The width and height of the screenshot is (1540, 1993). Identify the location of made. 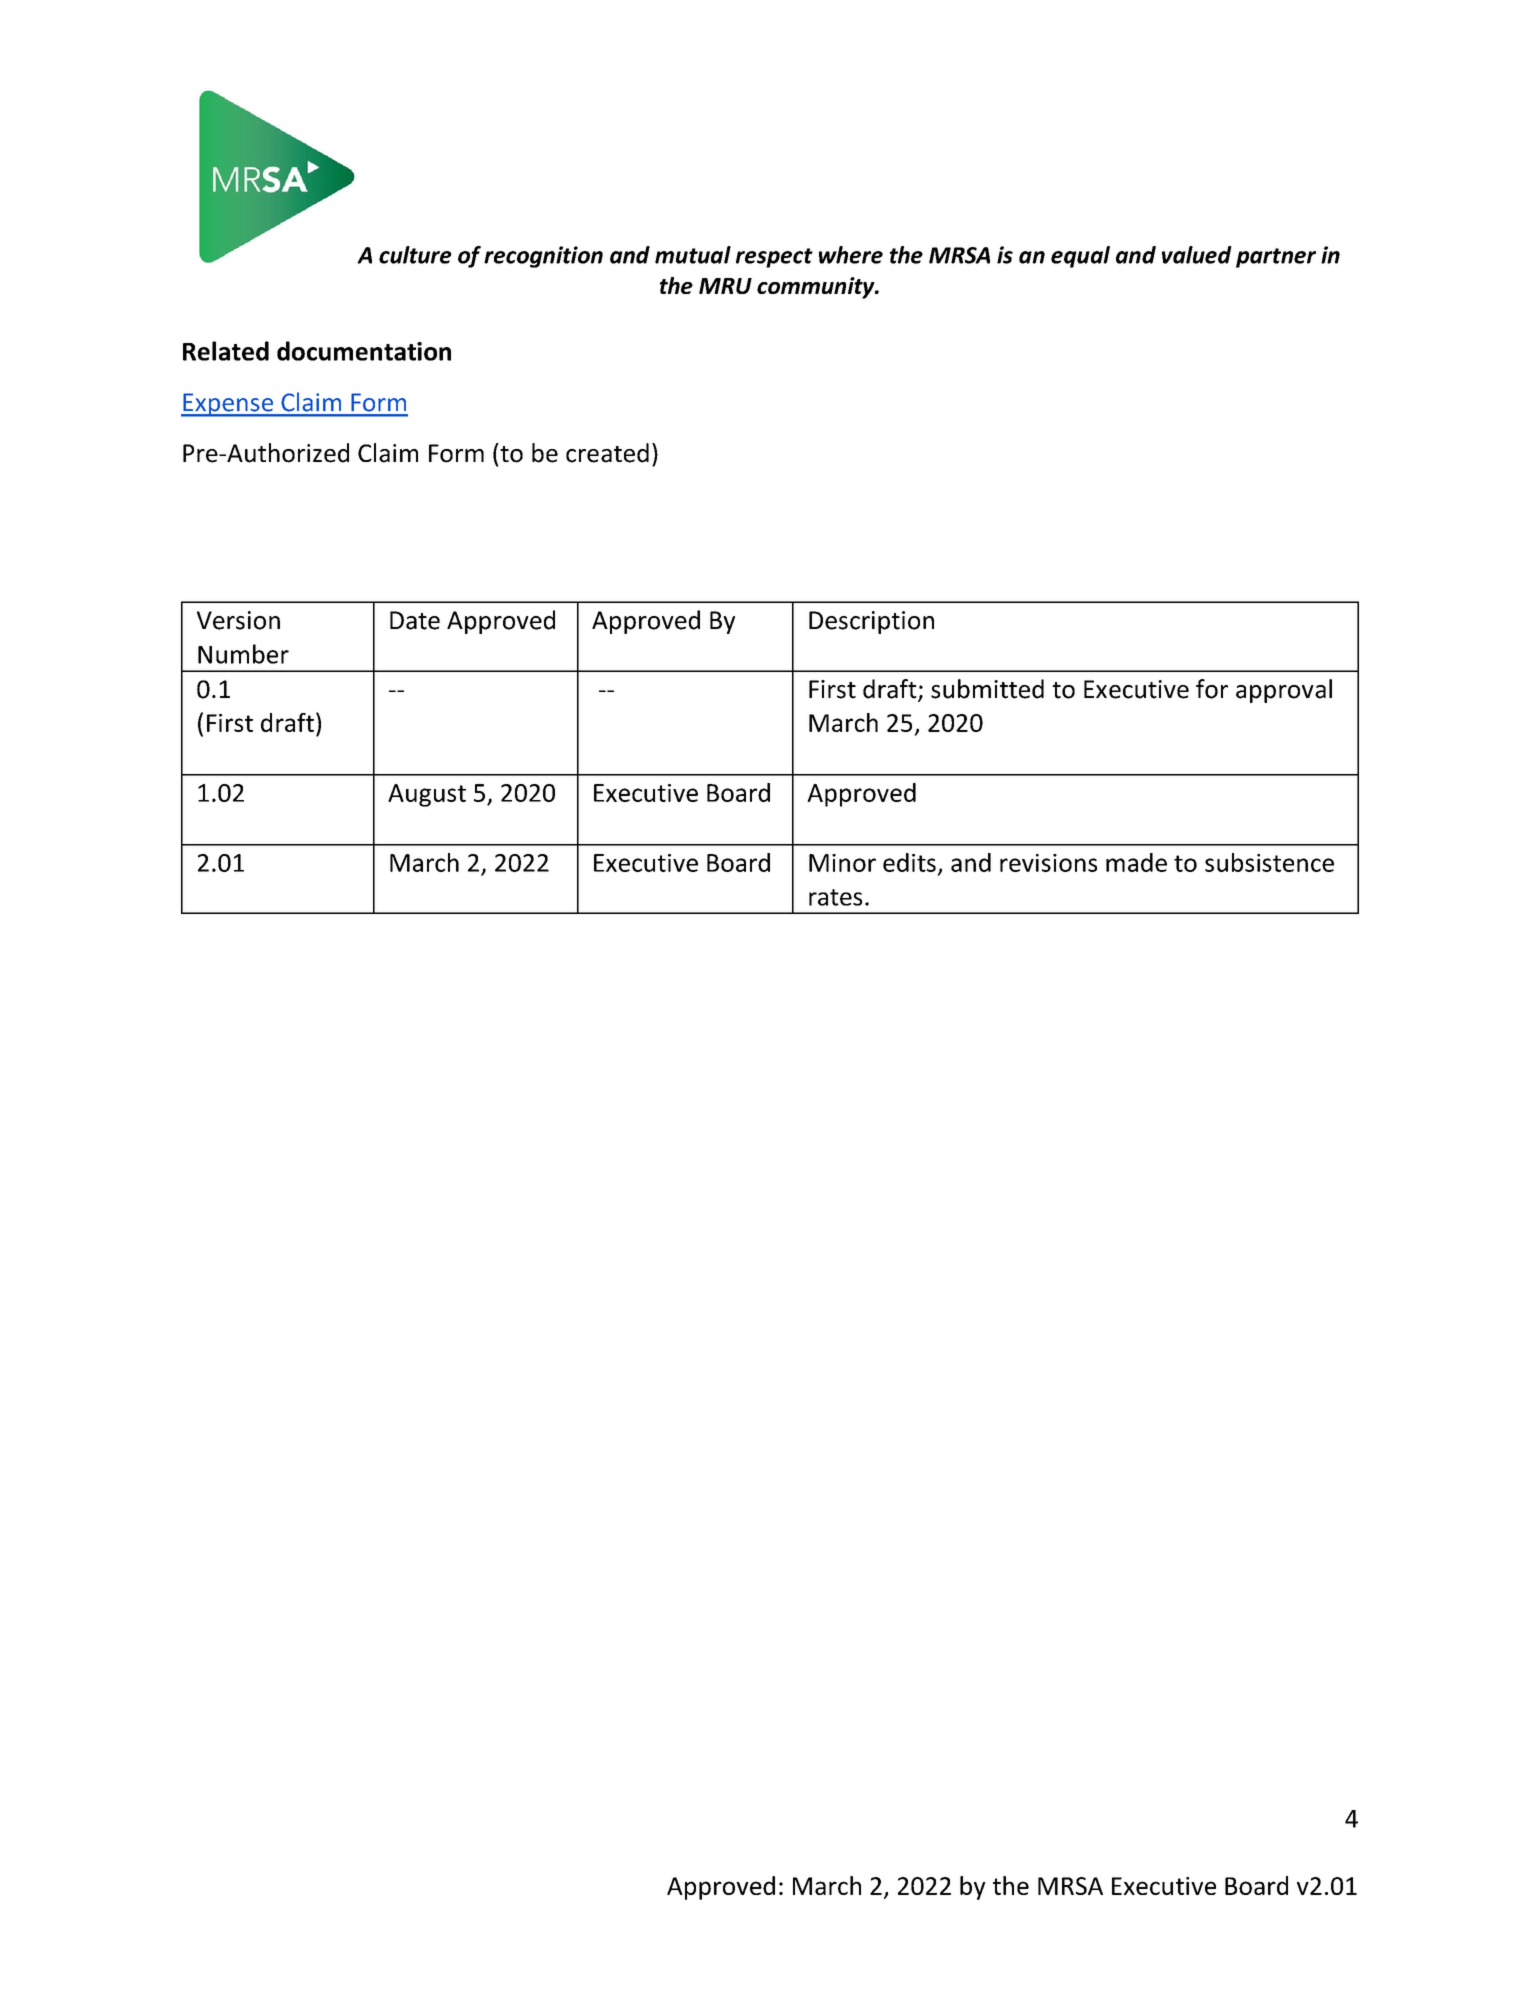
(1136, 862).
